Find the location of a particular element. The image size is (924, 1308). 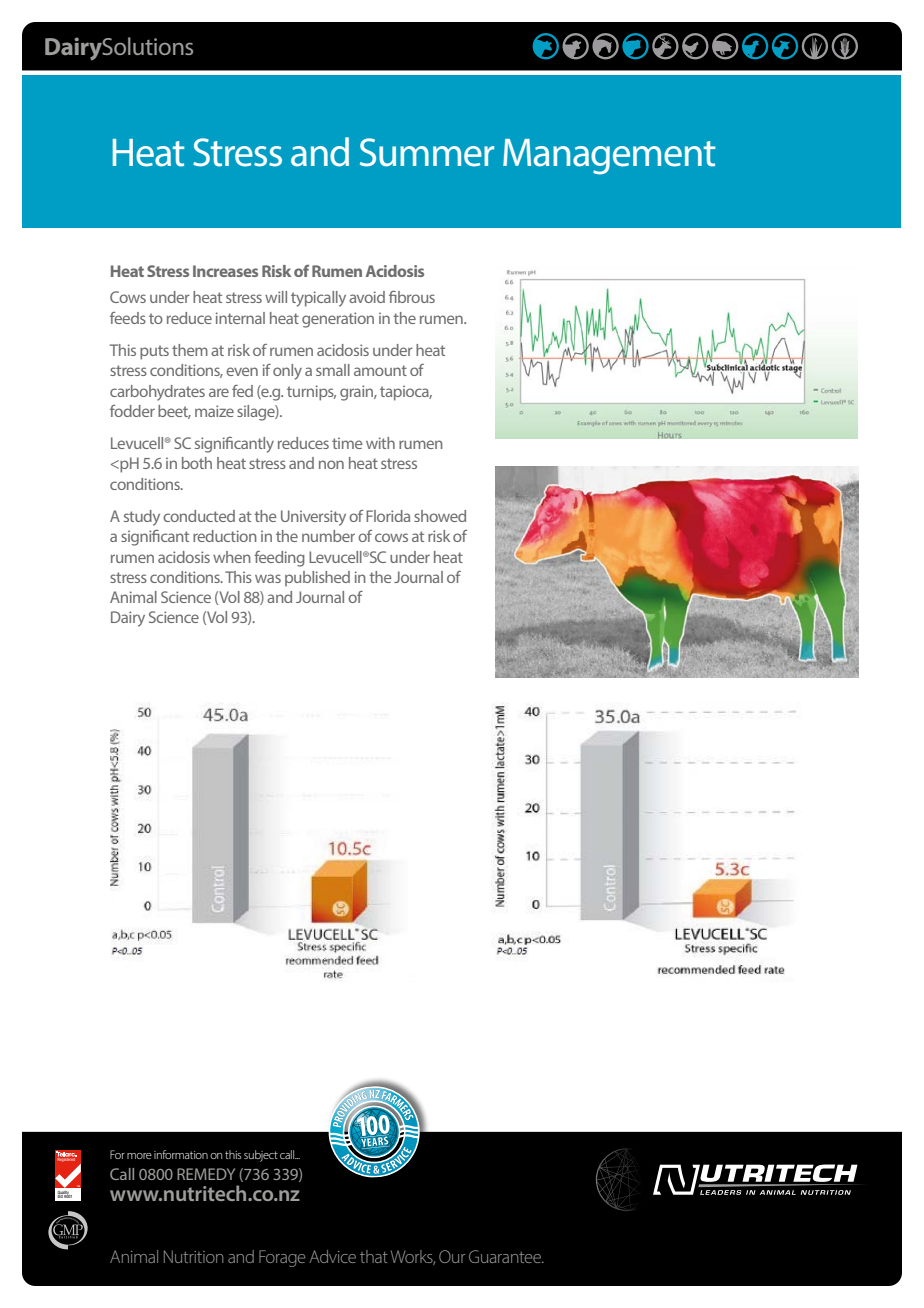

Guarantee is located at coordinates (506, 1256).
